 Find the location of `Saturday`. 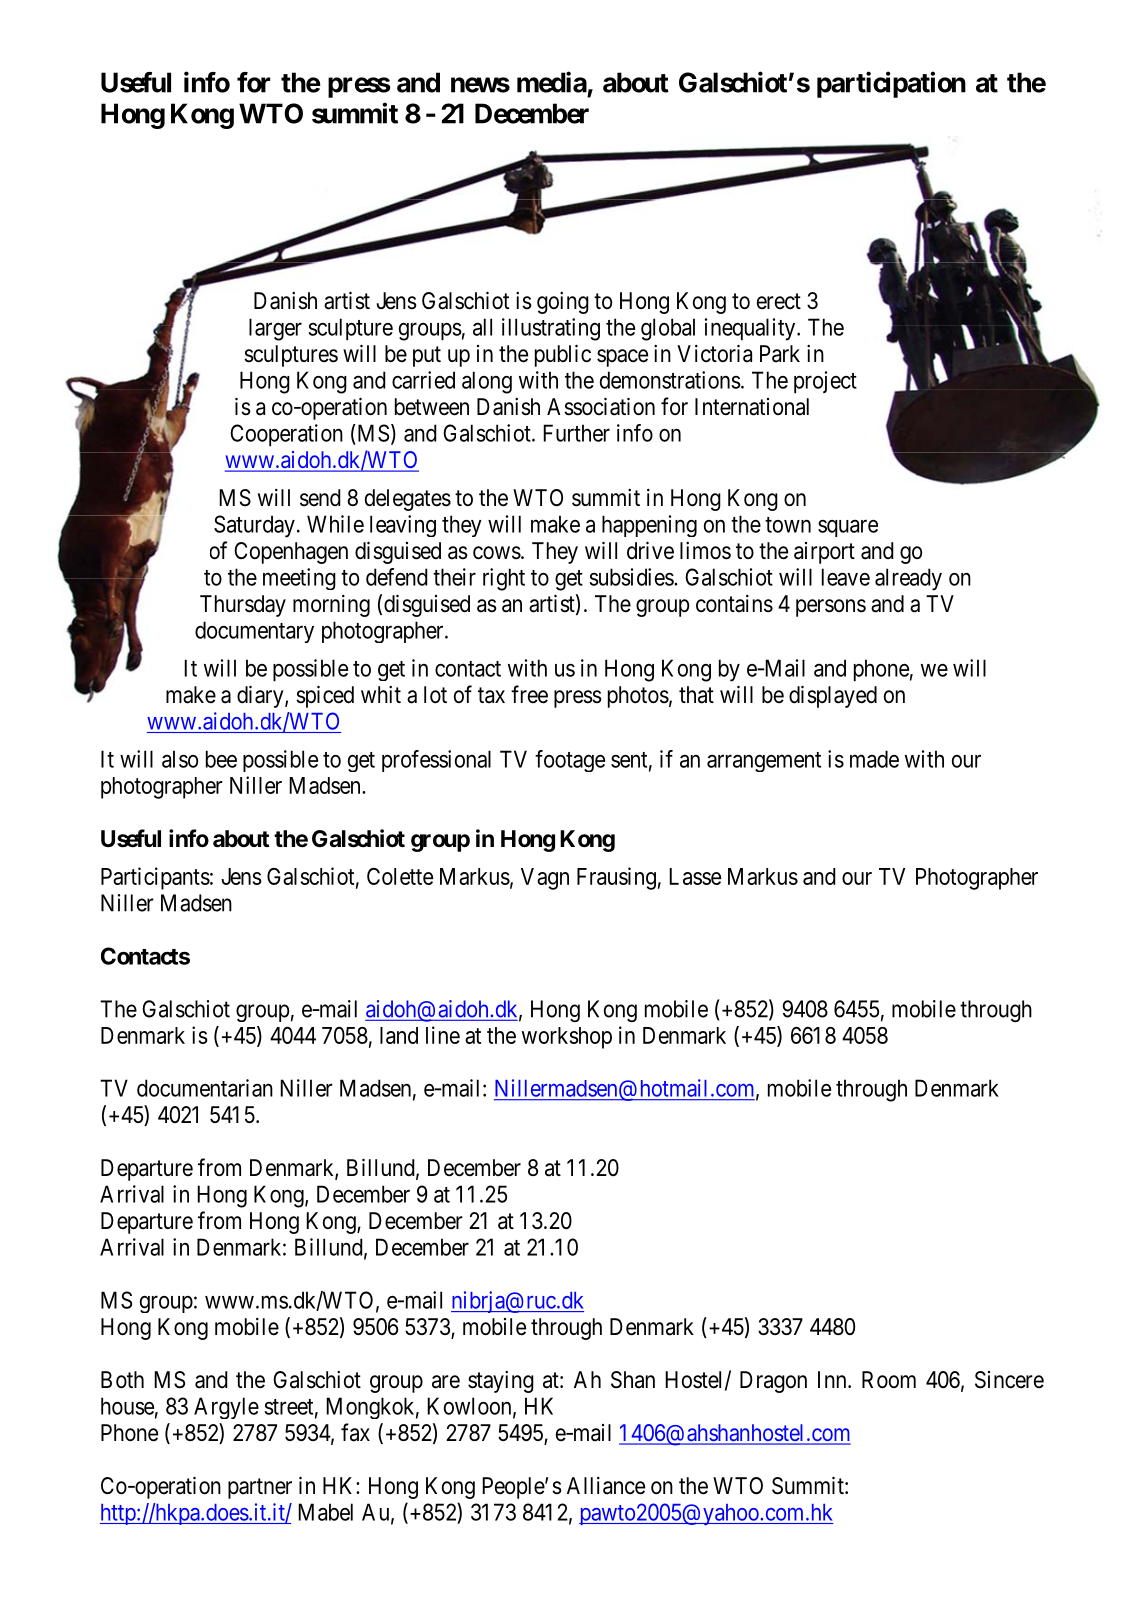

Saturday is located at coordinates (254, 526).
